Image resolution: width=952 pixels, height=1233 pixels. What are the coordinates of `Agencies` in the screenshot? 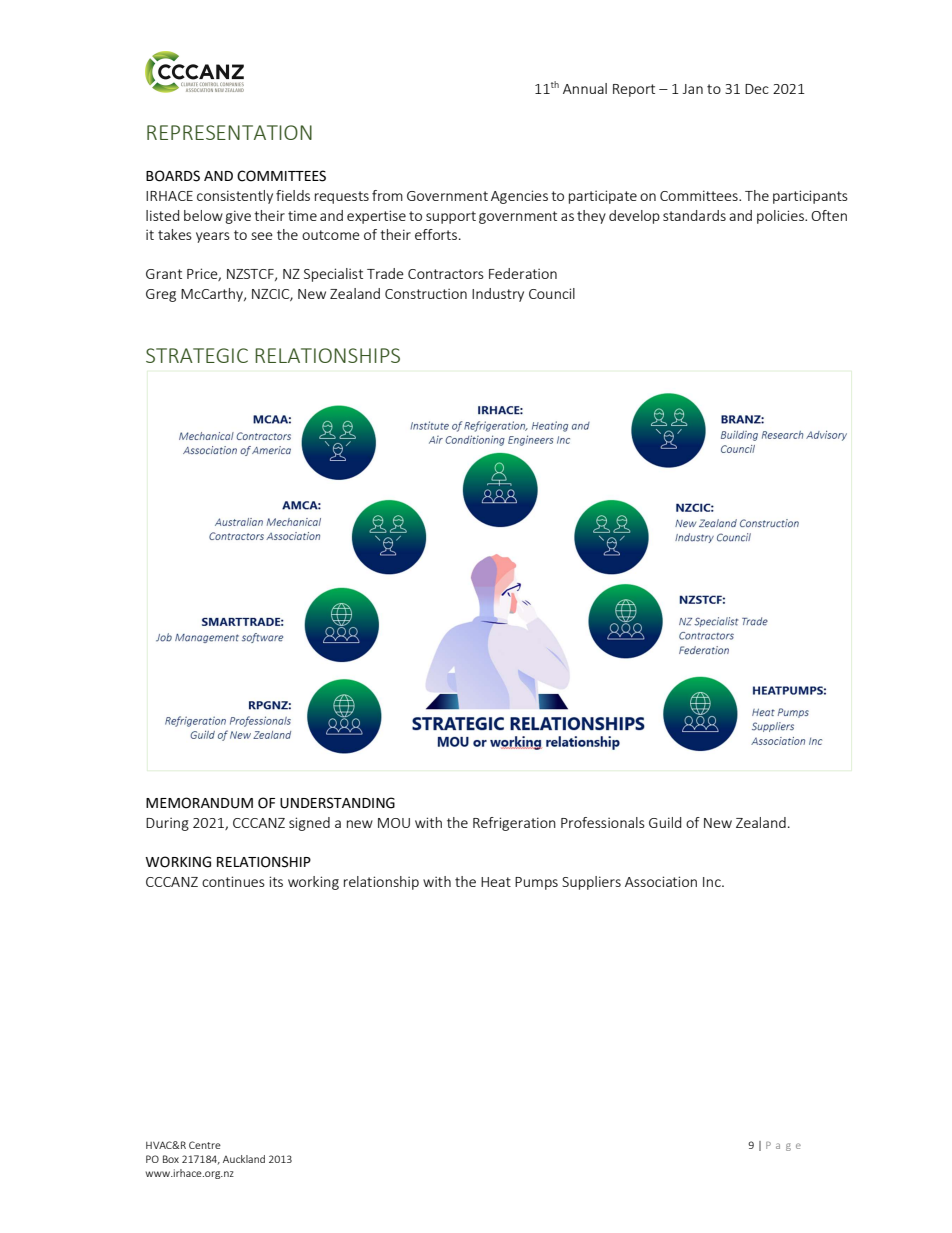 It's located at (519, 197).
